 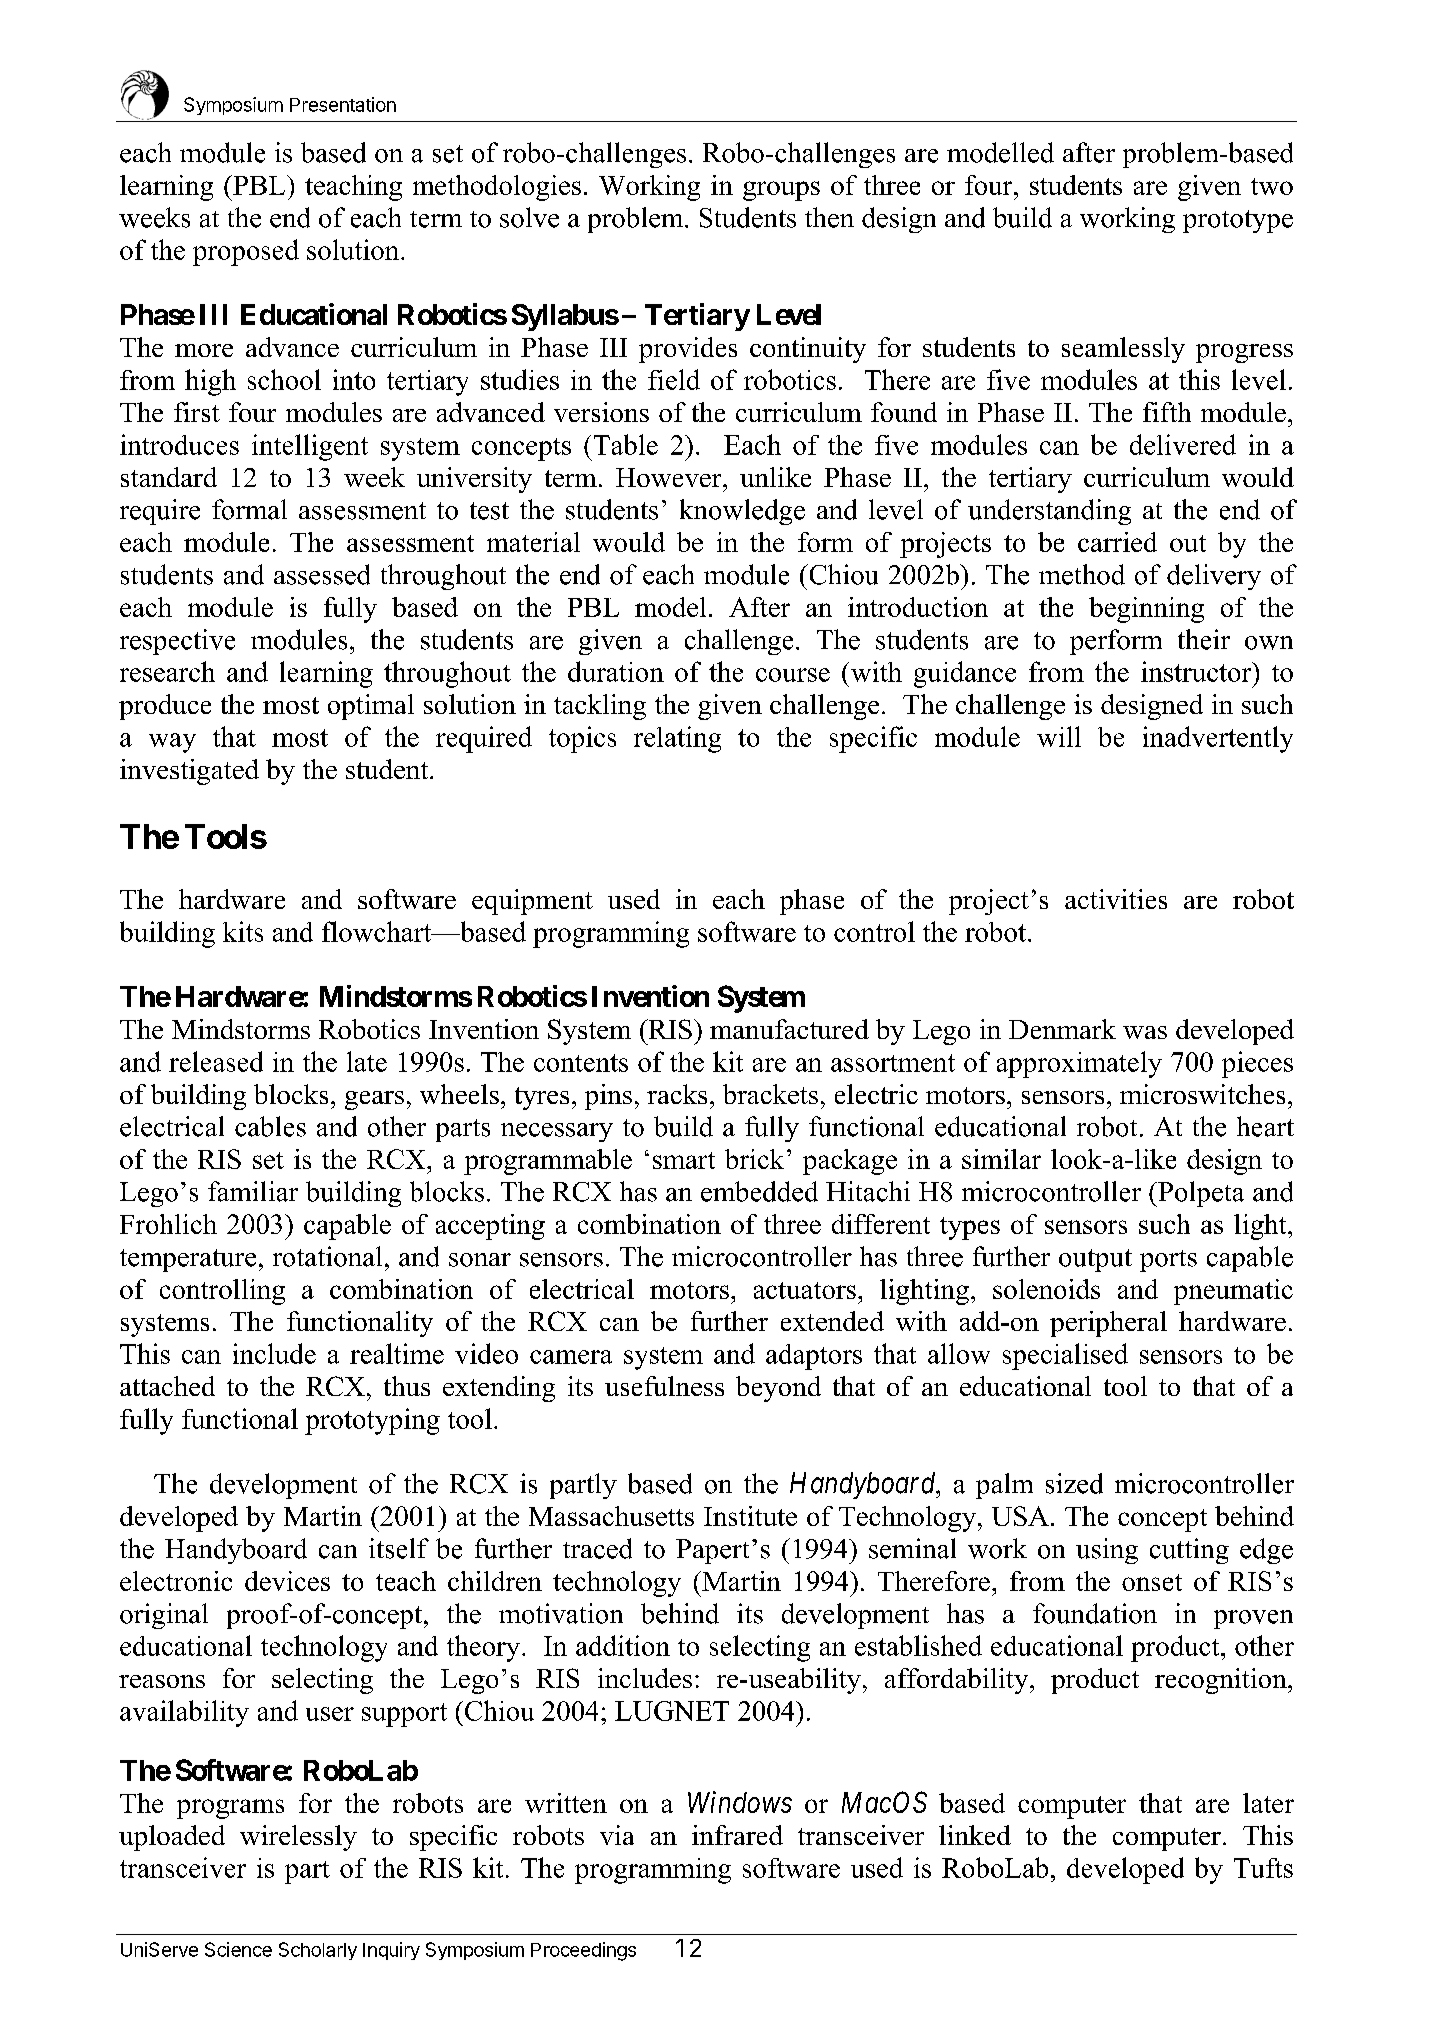 I want to click on prototype, so click(x=1238, y=221).
